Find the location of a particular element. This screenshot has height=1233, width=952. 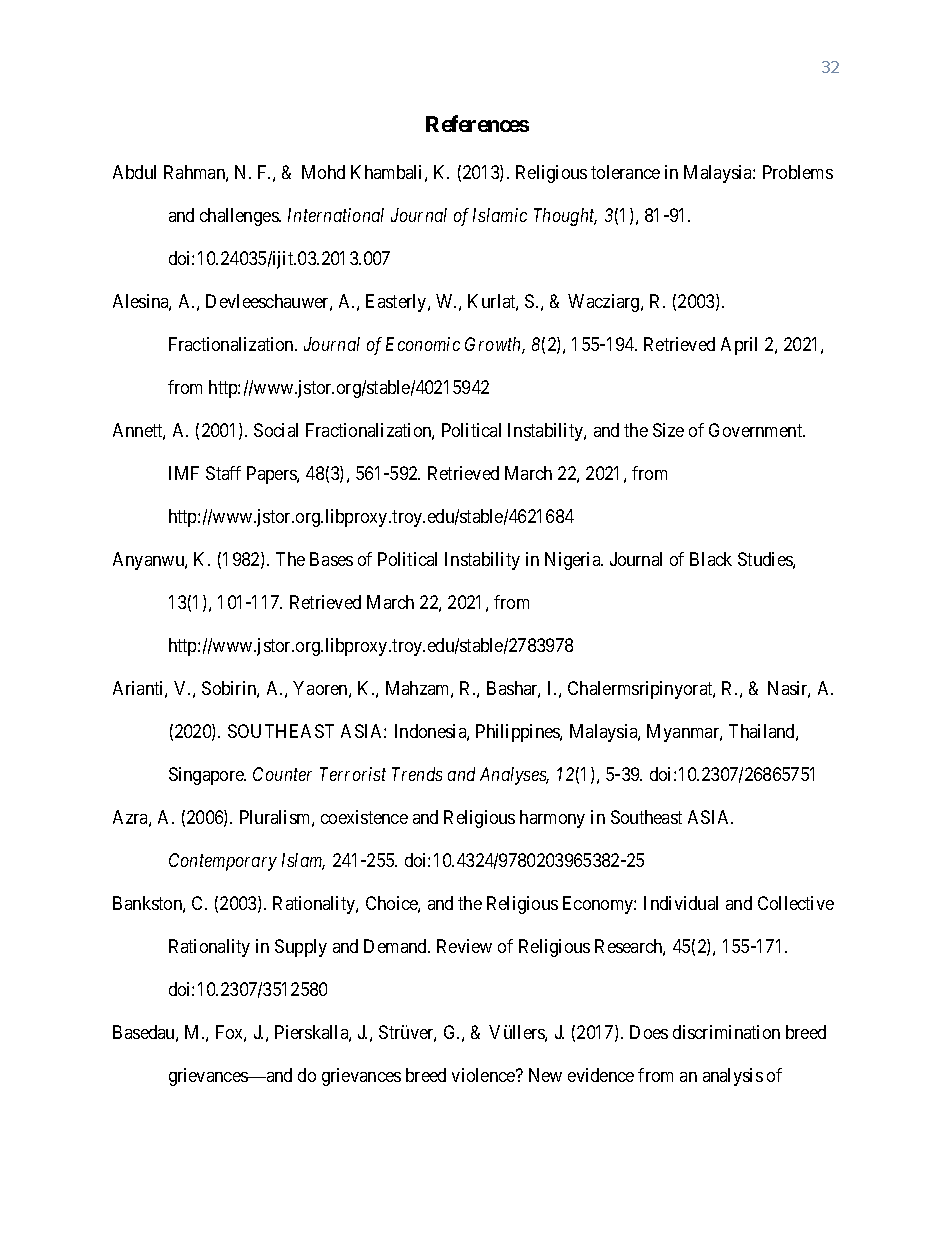

Contemporary is located at coordinates (223, 862).
